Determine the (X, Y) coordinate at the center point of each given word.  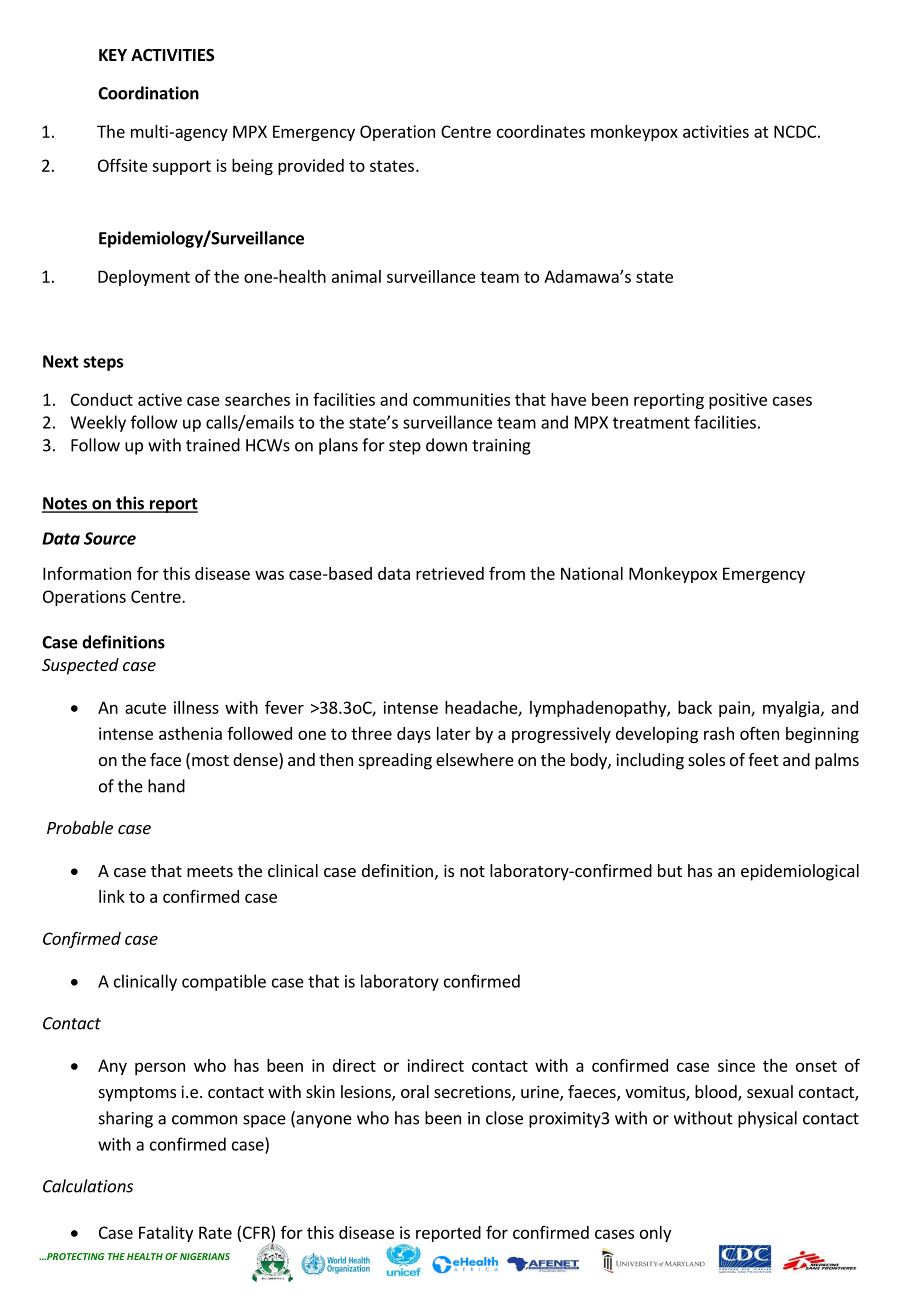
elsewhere (475, 759)
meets (210, 871)
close (504, 1118)
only (655, 1234)
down (446, 445)
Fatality (166, 1234)
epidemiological (800, 872)
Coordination (148, 93)
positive (738, 401)
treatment (651, 423)
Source (110, 538)
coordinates (541, 131)
